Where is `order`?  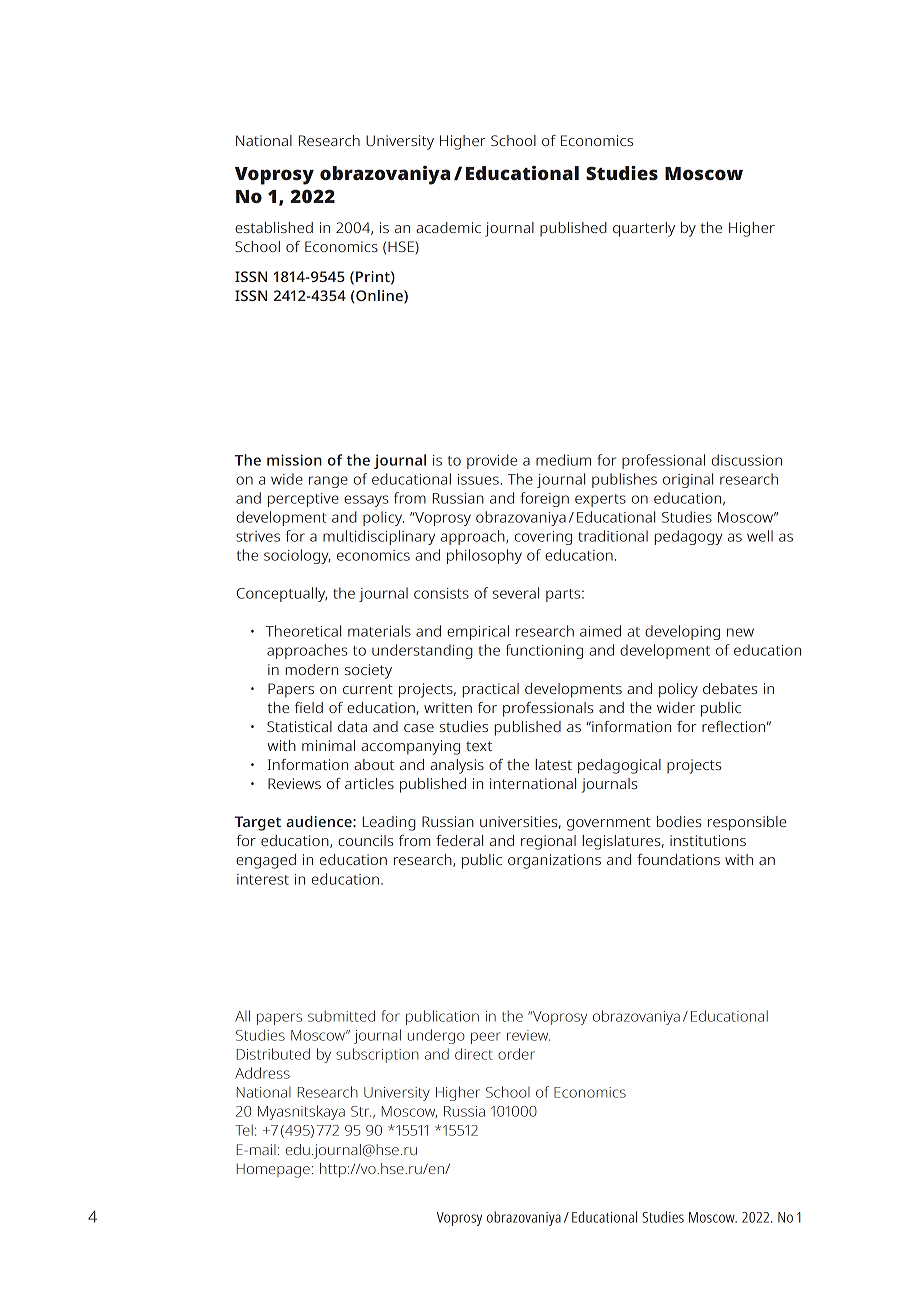 order is located at coordinates (516, 1054).
